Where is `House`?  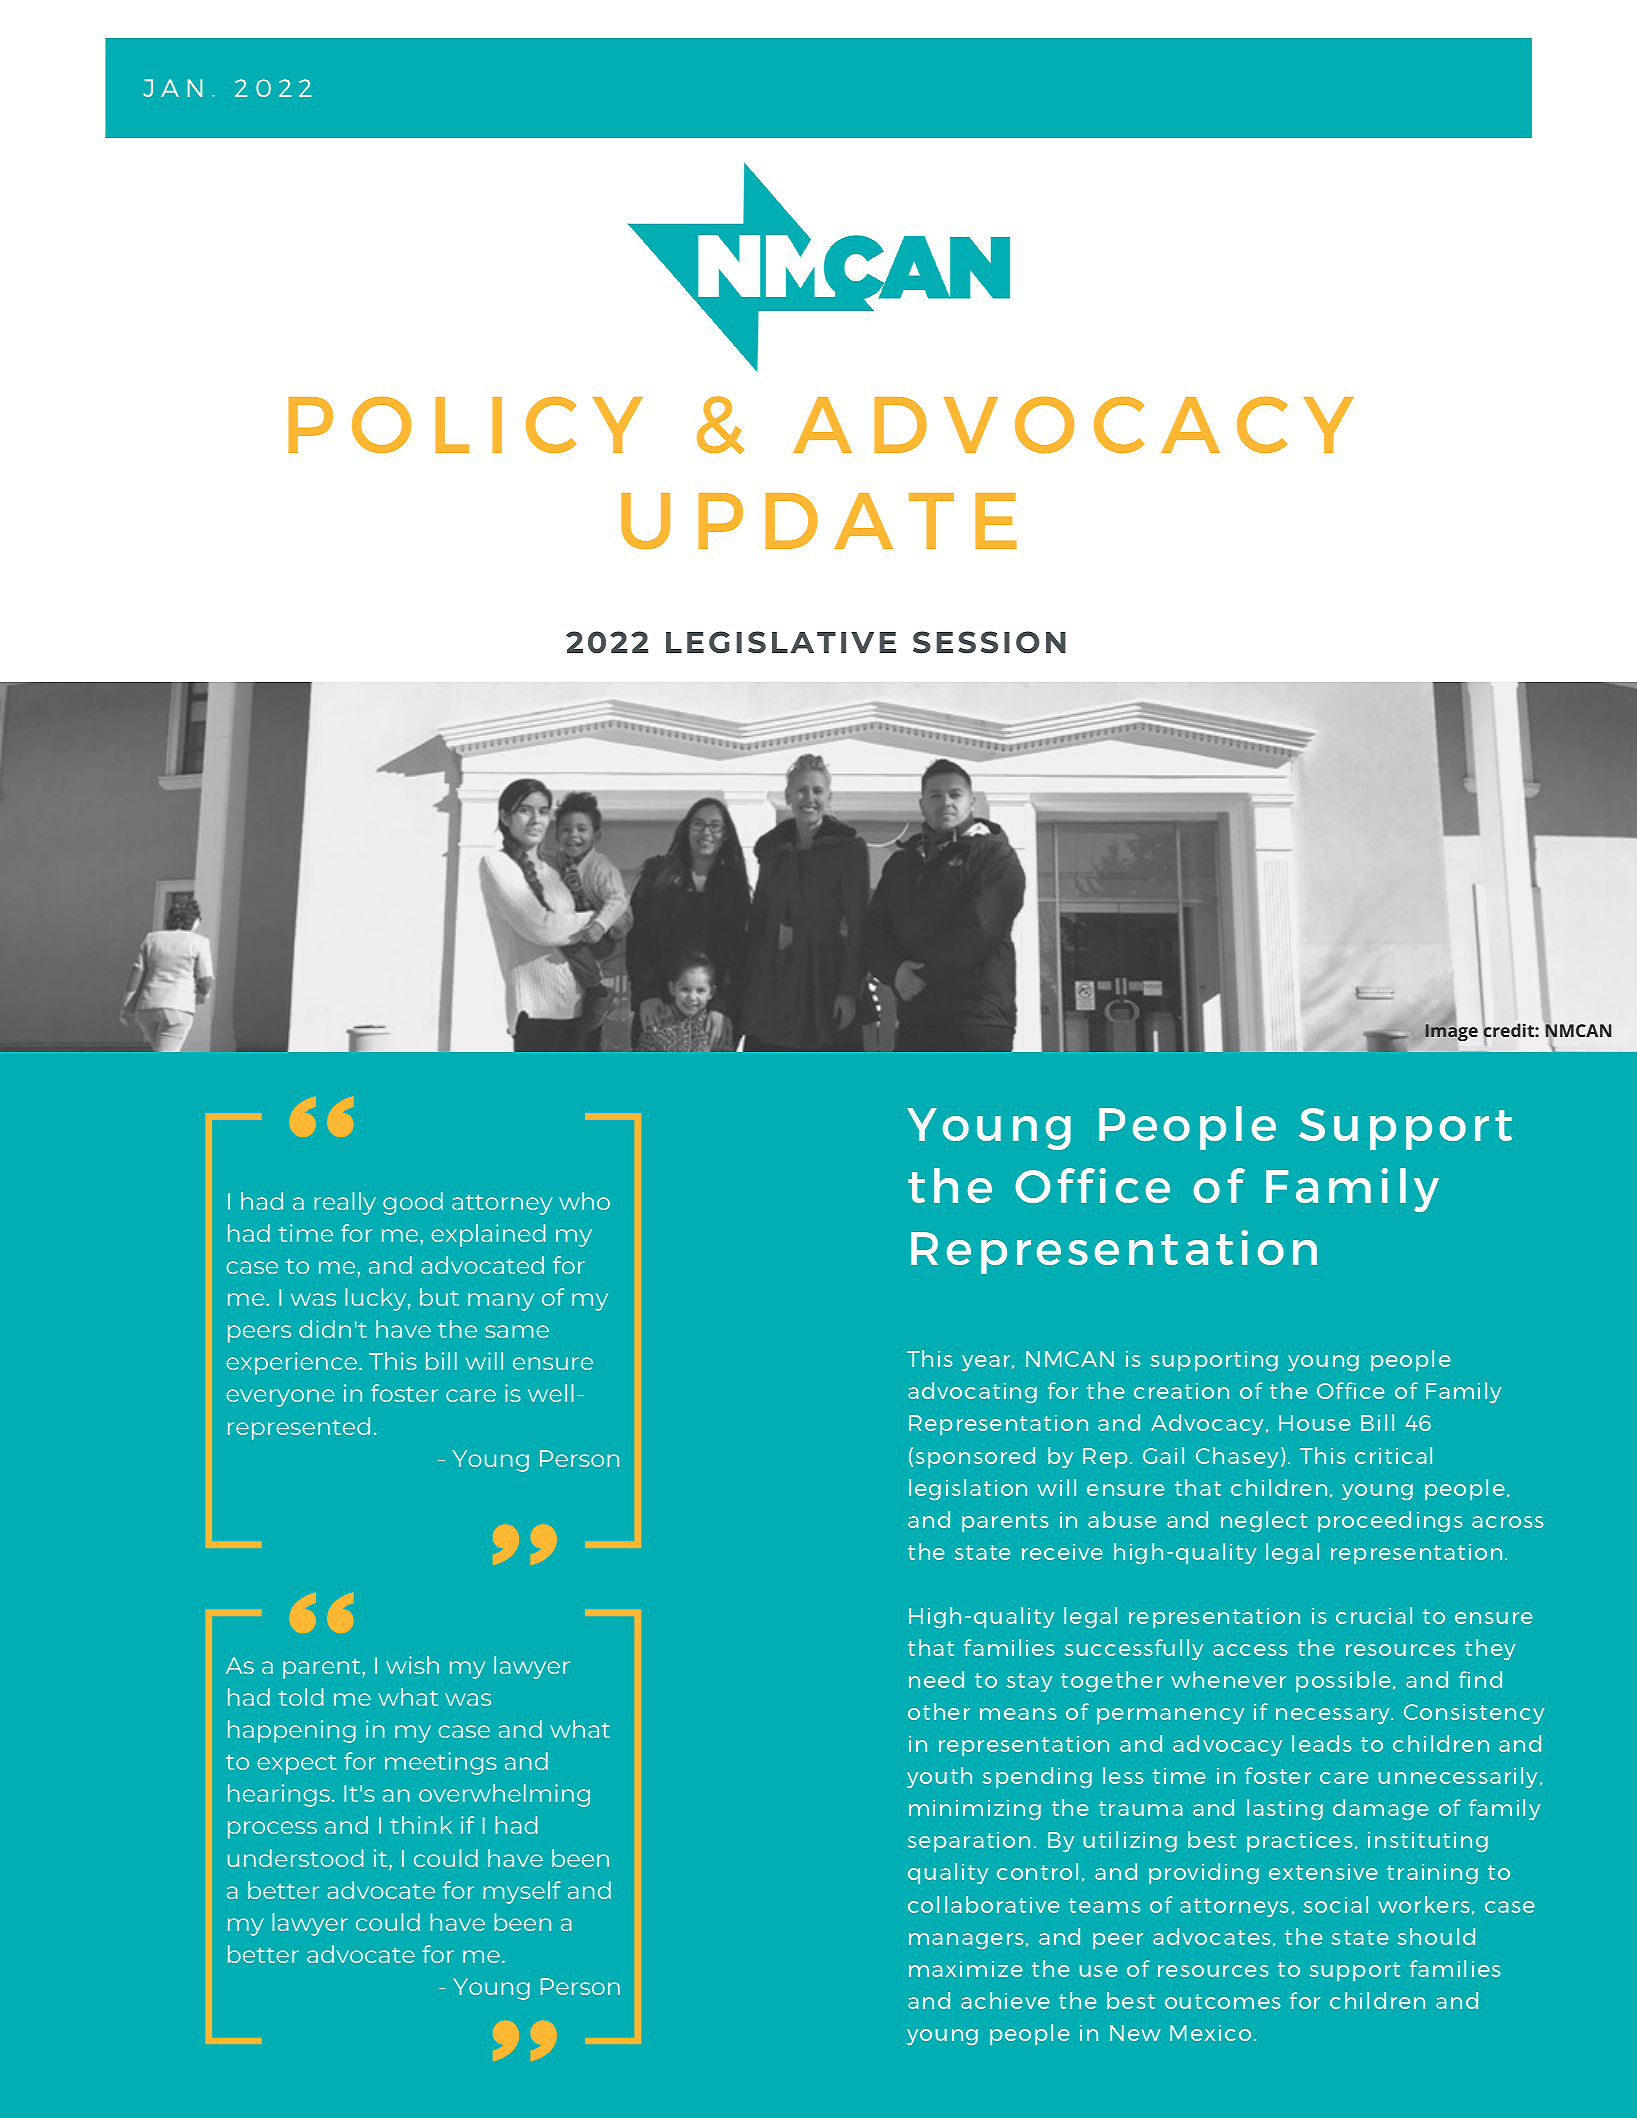
House is located at coordinates (1314, 1423).
